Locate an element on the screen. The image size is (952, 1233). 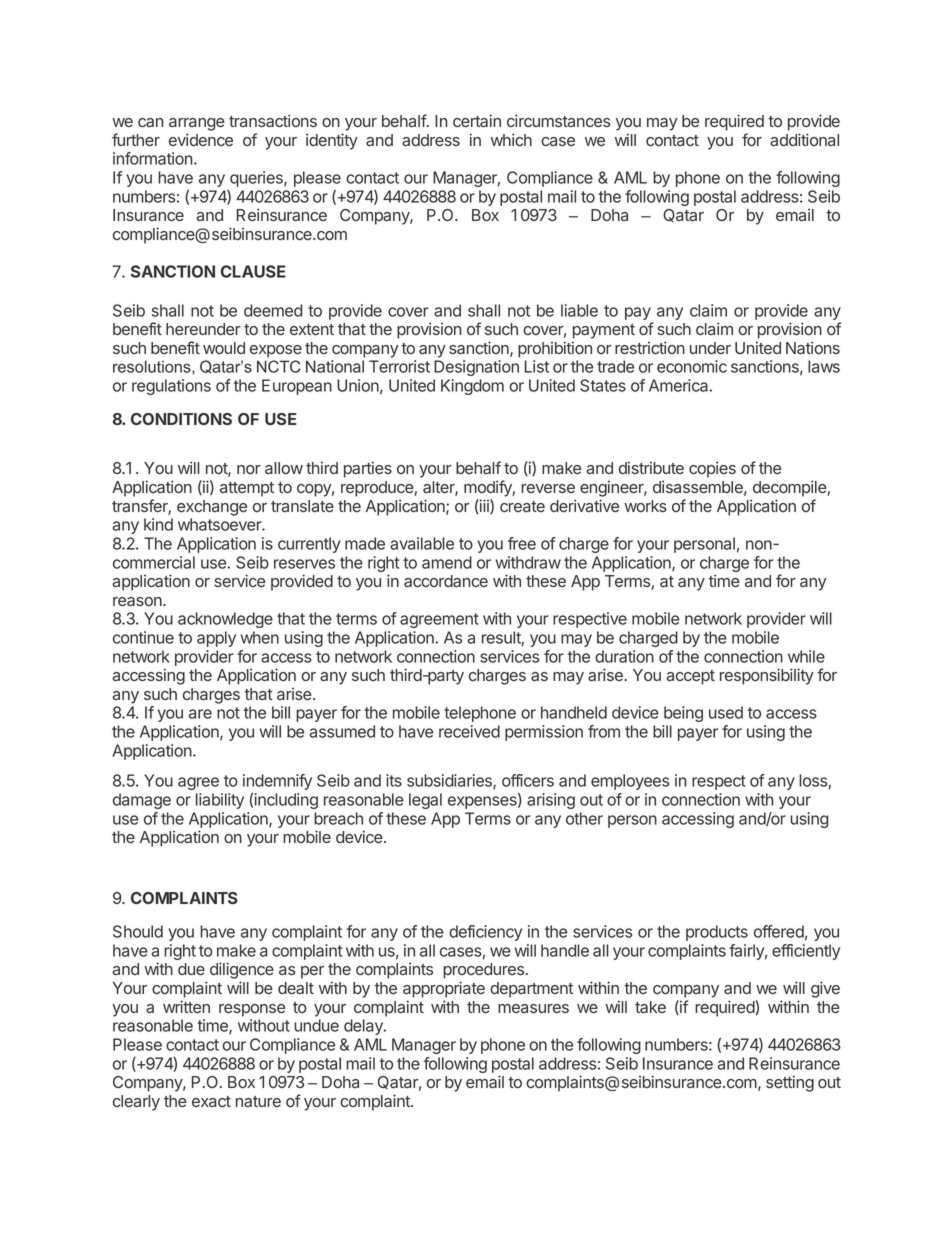
while is located at coordinates (806, 656).
